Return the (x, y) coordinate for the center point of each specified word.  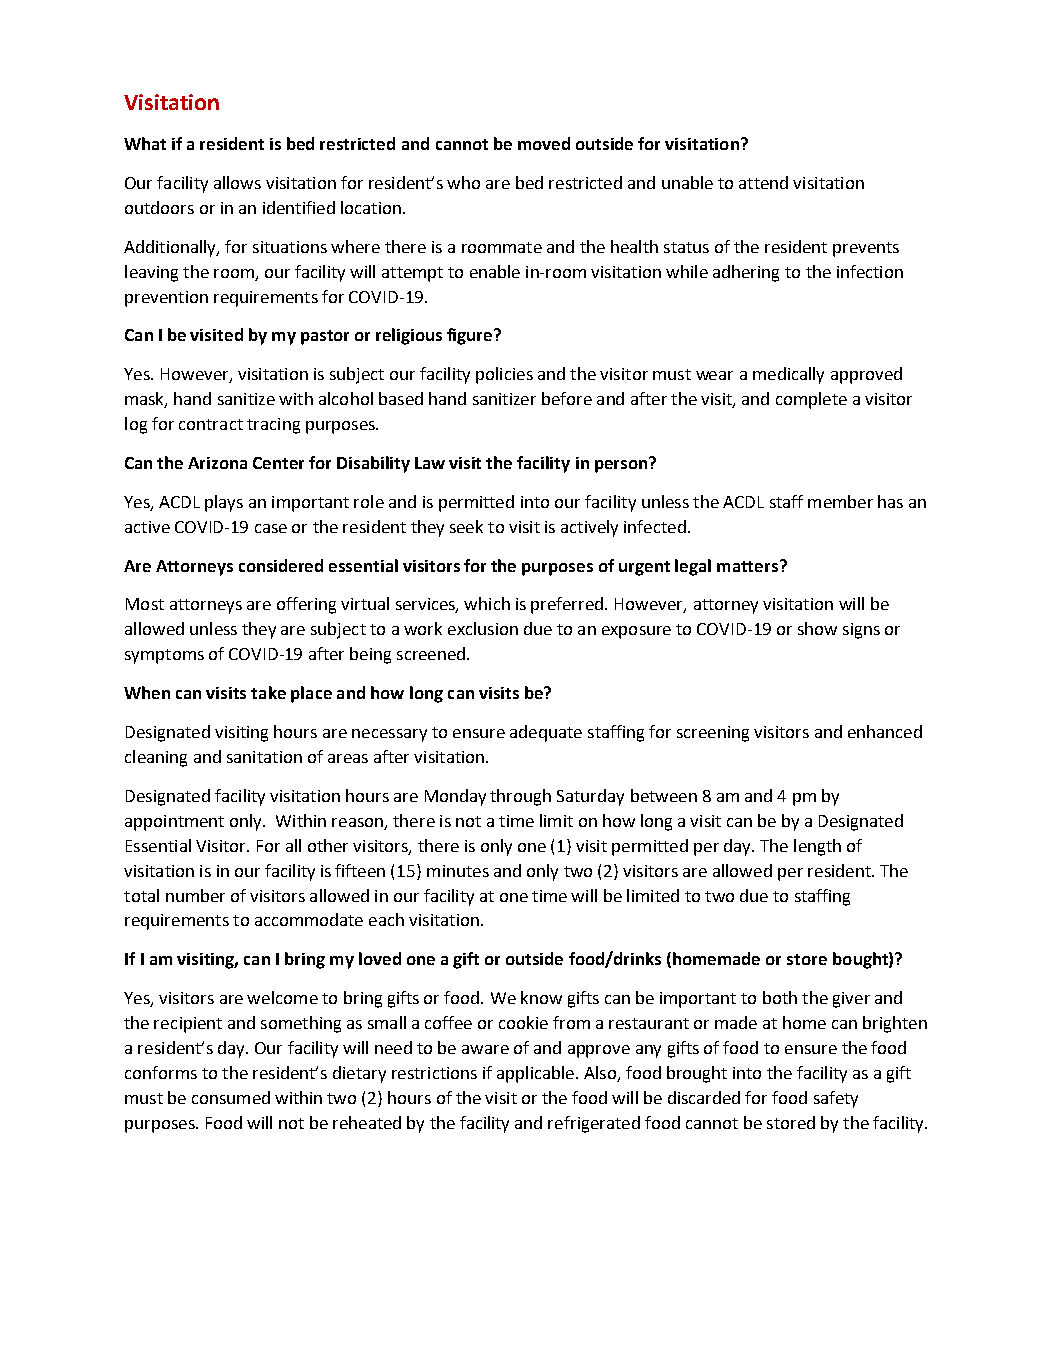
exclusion (483, 628)
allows (237, 182)
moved (544, 143)
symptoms (164, 656)
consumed (231, 1097)
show (817, 628)
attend (763, 182)
